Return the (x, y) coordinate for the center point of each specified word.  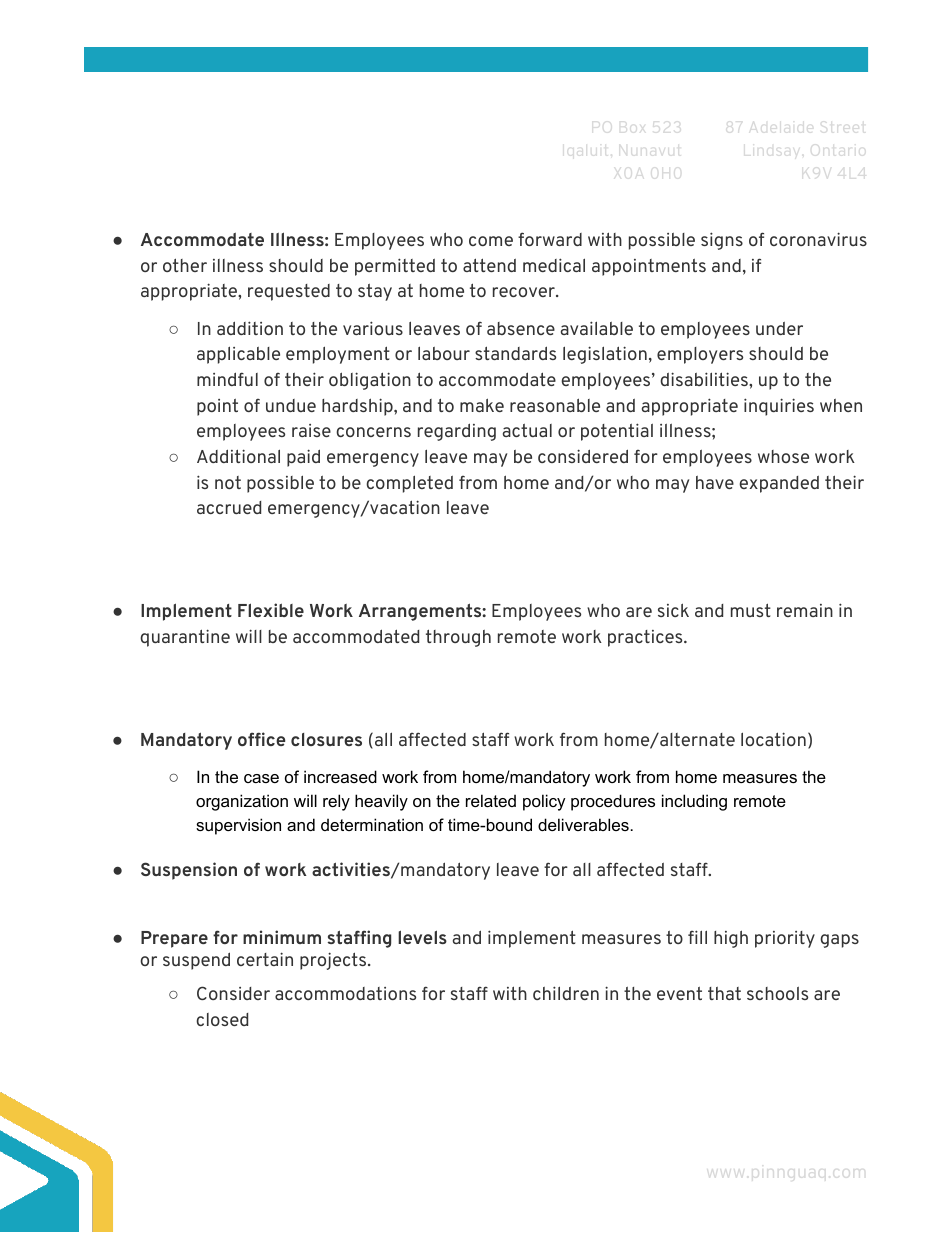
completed (409, 484)
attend (489, 265)
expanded (779, 484)
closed (222, 1019)
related (491, 800)
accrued (229, 507)
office (261, 739)
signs (722, 241)
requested (289, 292)
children (566, 993)
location (773, 739)
